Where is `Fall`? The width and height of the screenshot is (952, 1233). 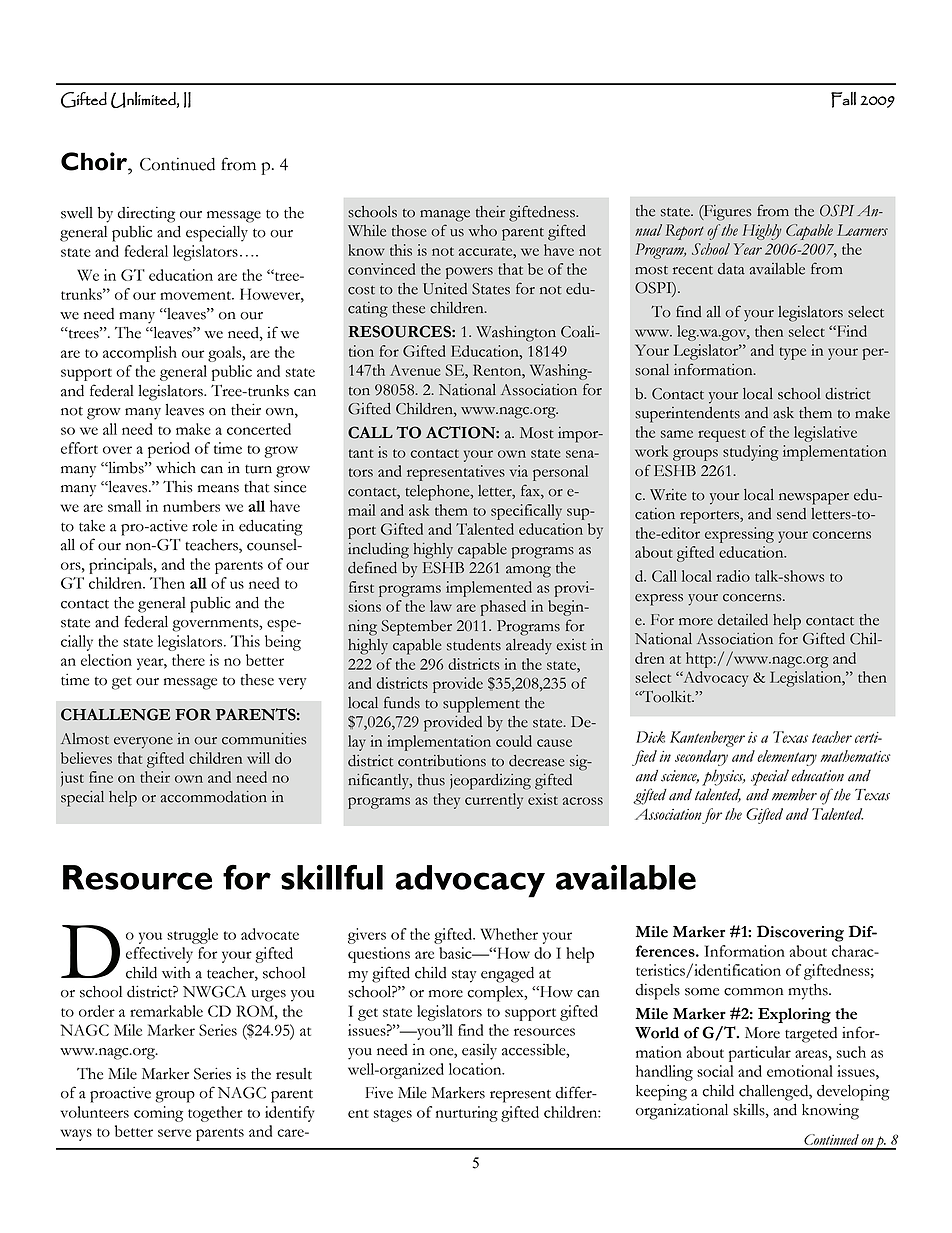
Fall is located at coordinates (843, 100).
